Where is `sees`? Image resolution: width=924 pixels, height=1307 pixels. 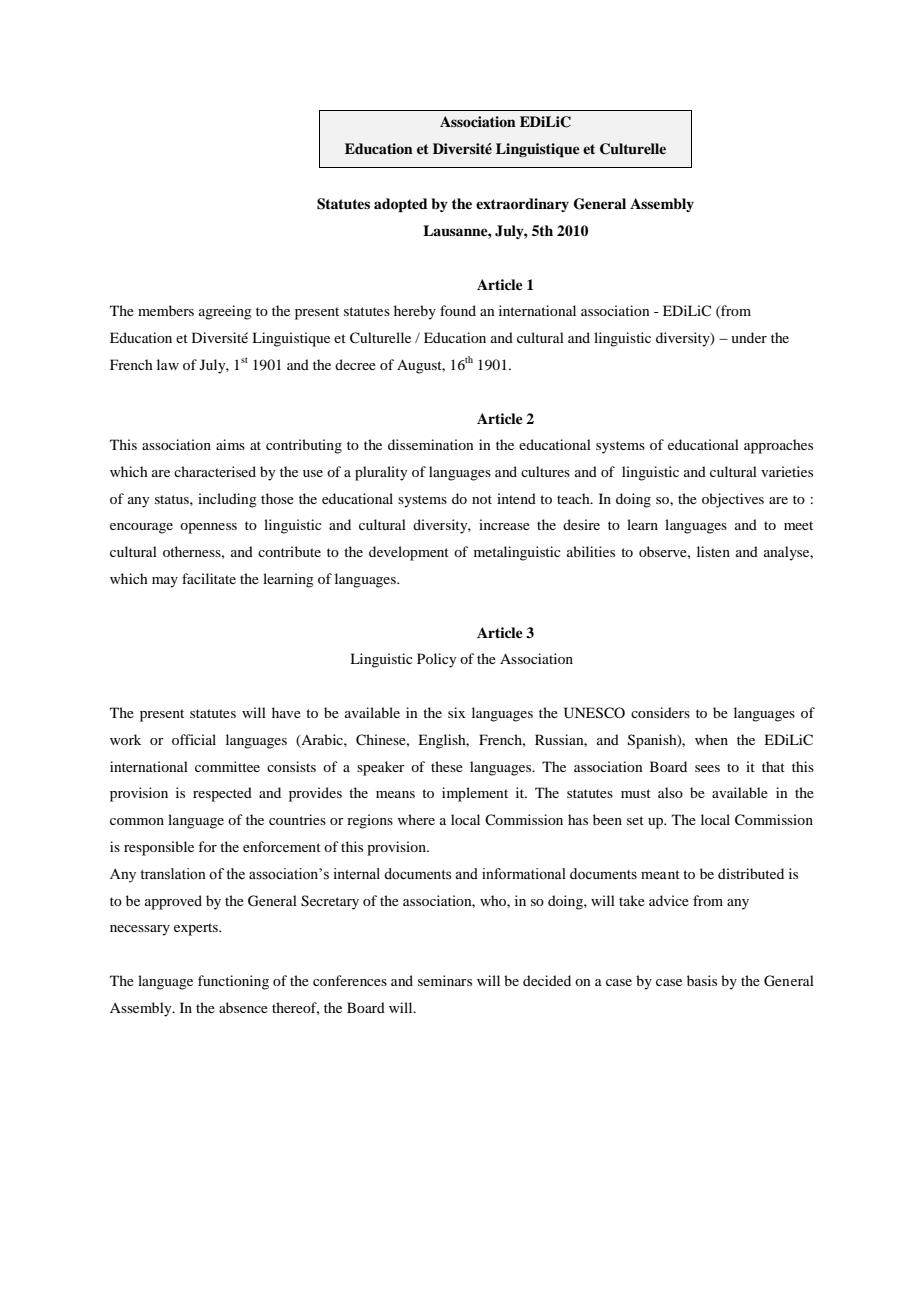
sees is located at coordinates (707, 768).
